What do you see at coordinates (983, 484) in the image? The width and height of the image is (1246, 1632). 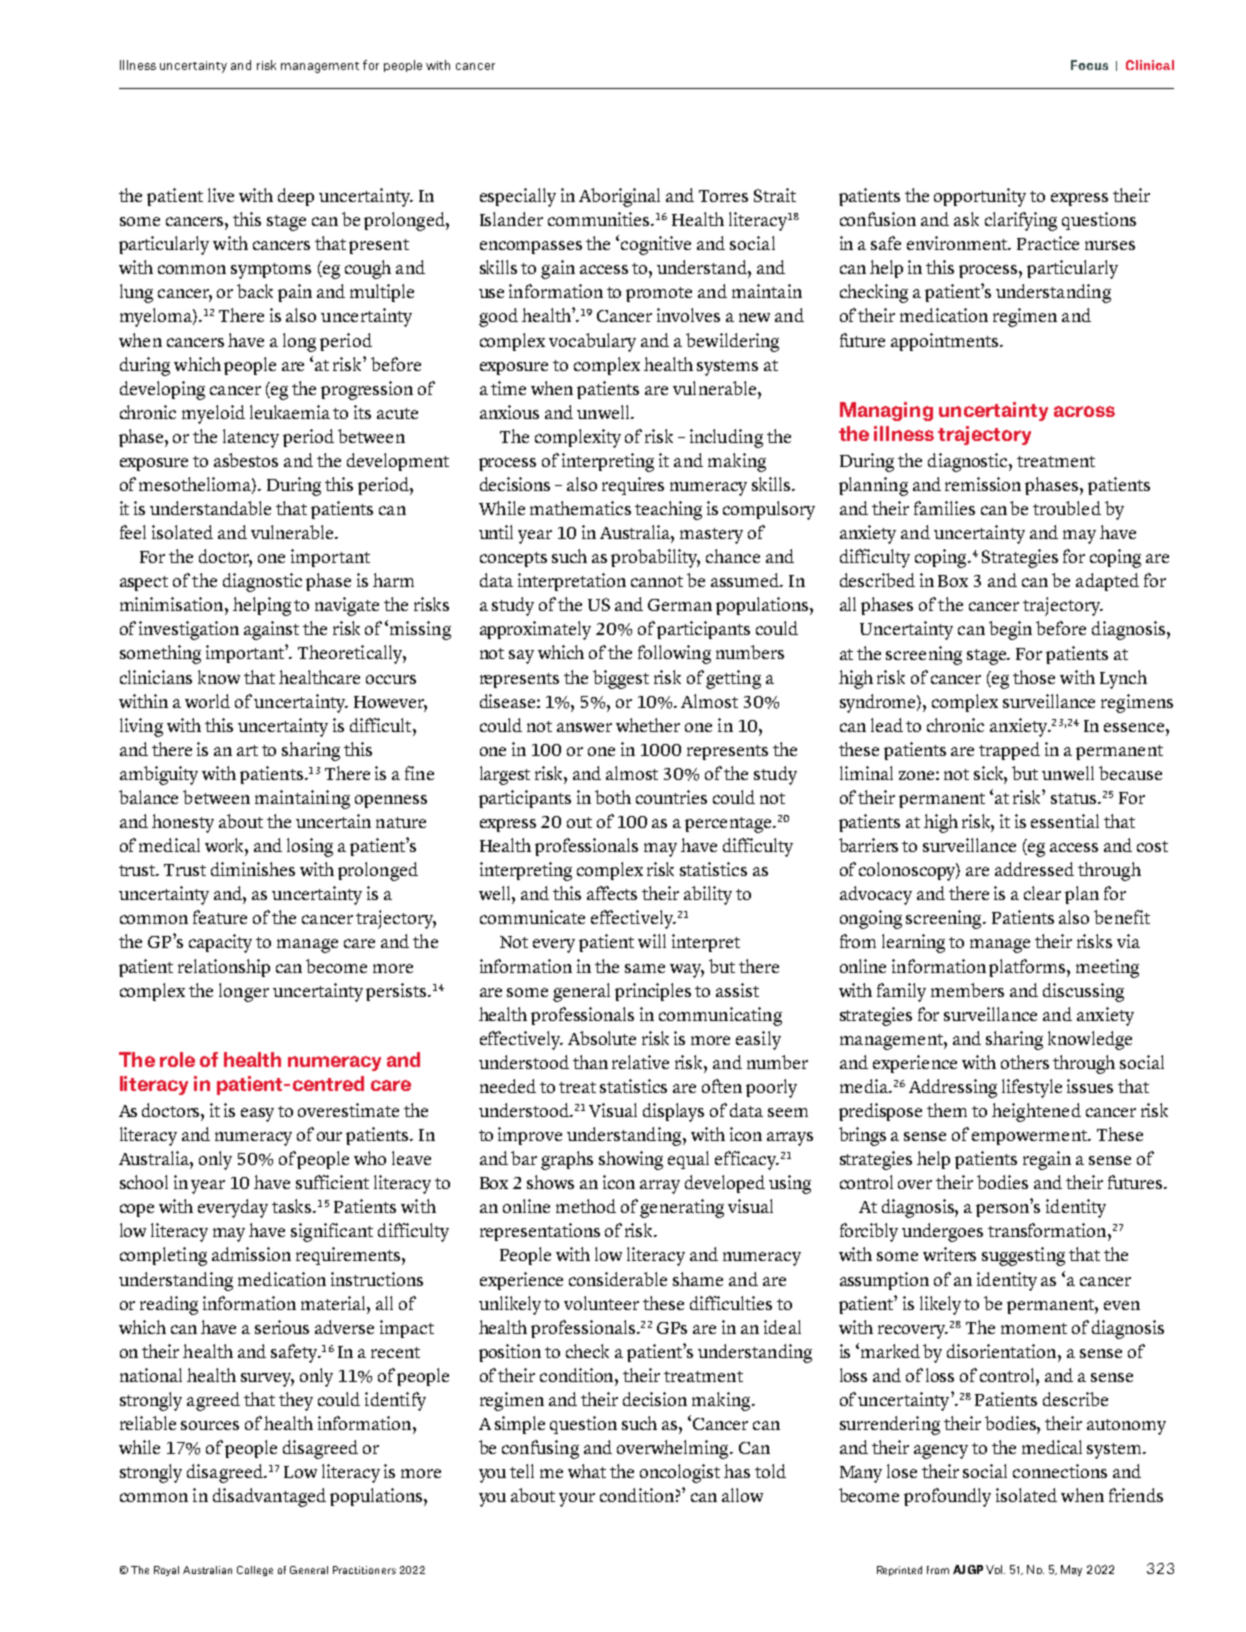 I see `remission` at bounding box center [983, 484].
